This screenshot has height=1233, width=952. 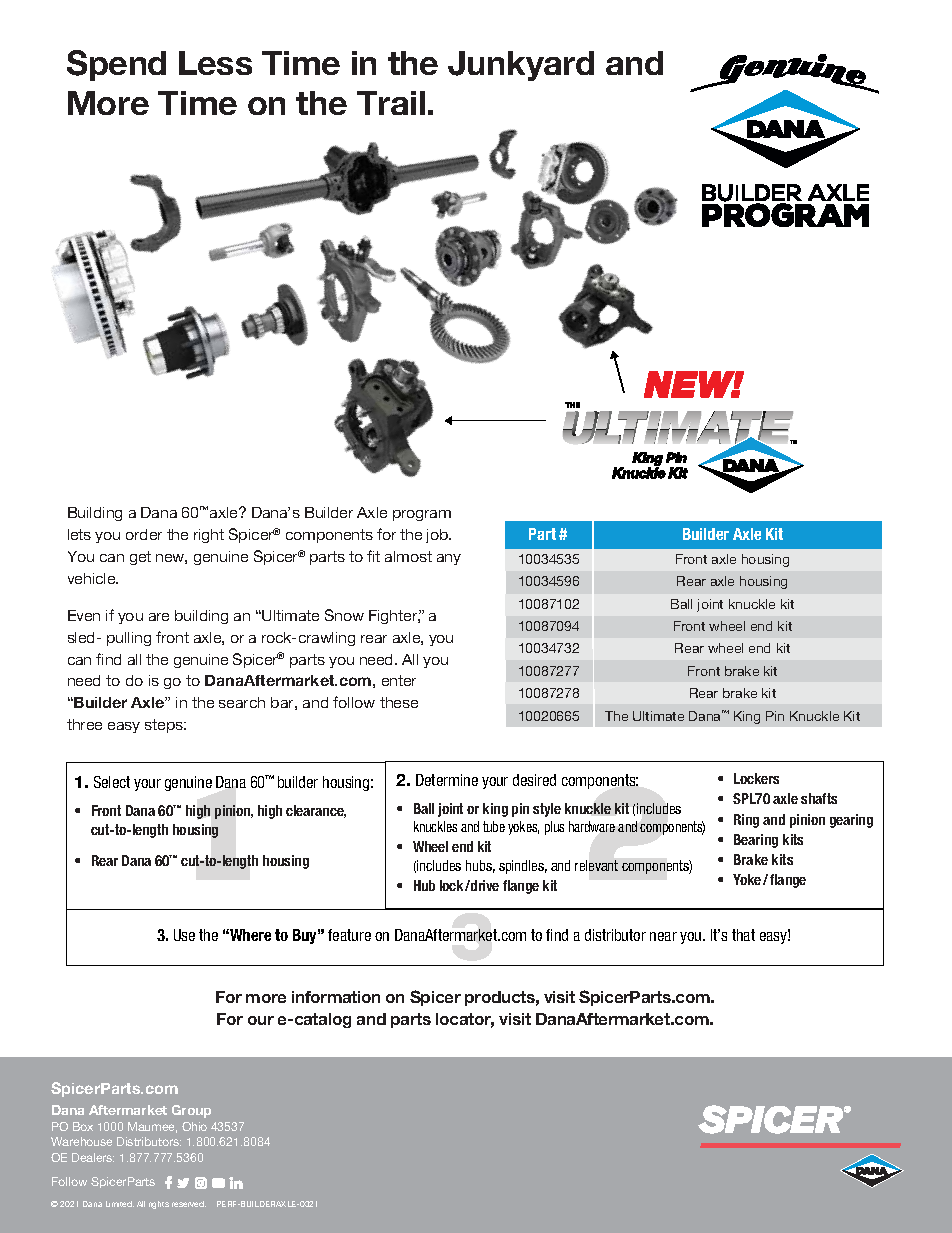 What do you see at coordinates (112, 782) in the screenshot?
I see `Select` at bounding box center [112, 782].
